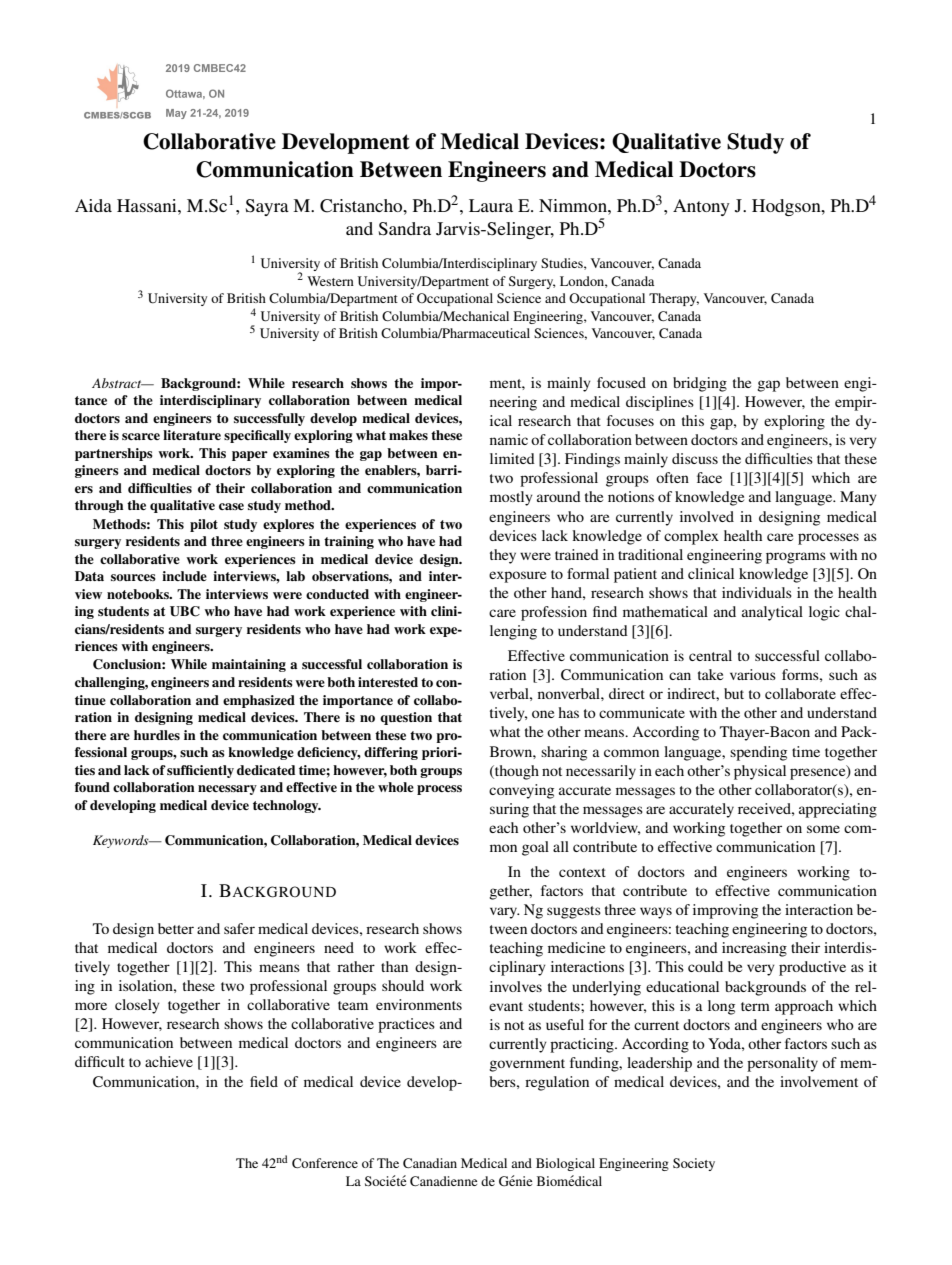 The width and height of the document is (952, 1265). I want to click on Aida, so click(93, 205).
